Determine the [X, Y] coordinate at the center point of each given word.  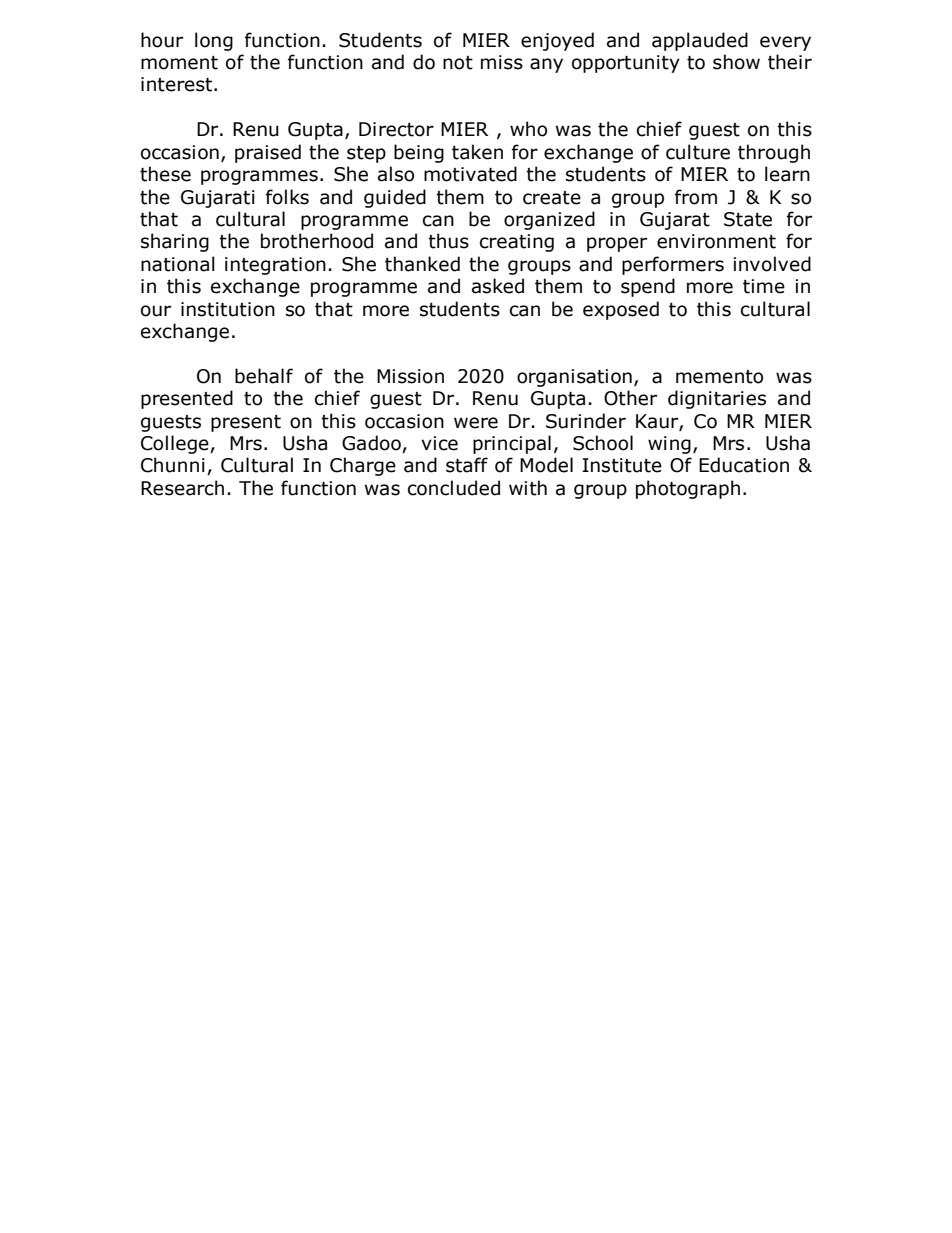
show [736, 62]
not [458, 63]
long [214, 41]
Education [744, 465]
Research [182, 488]
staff [467, 465]
